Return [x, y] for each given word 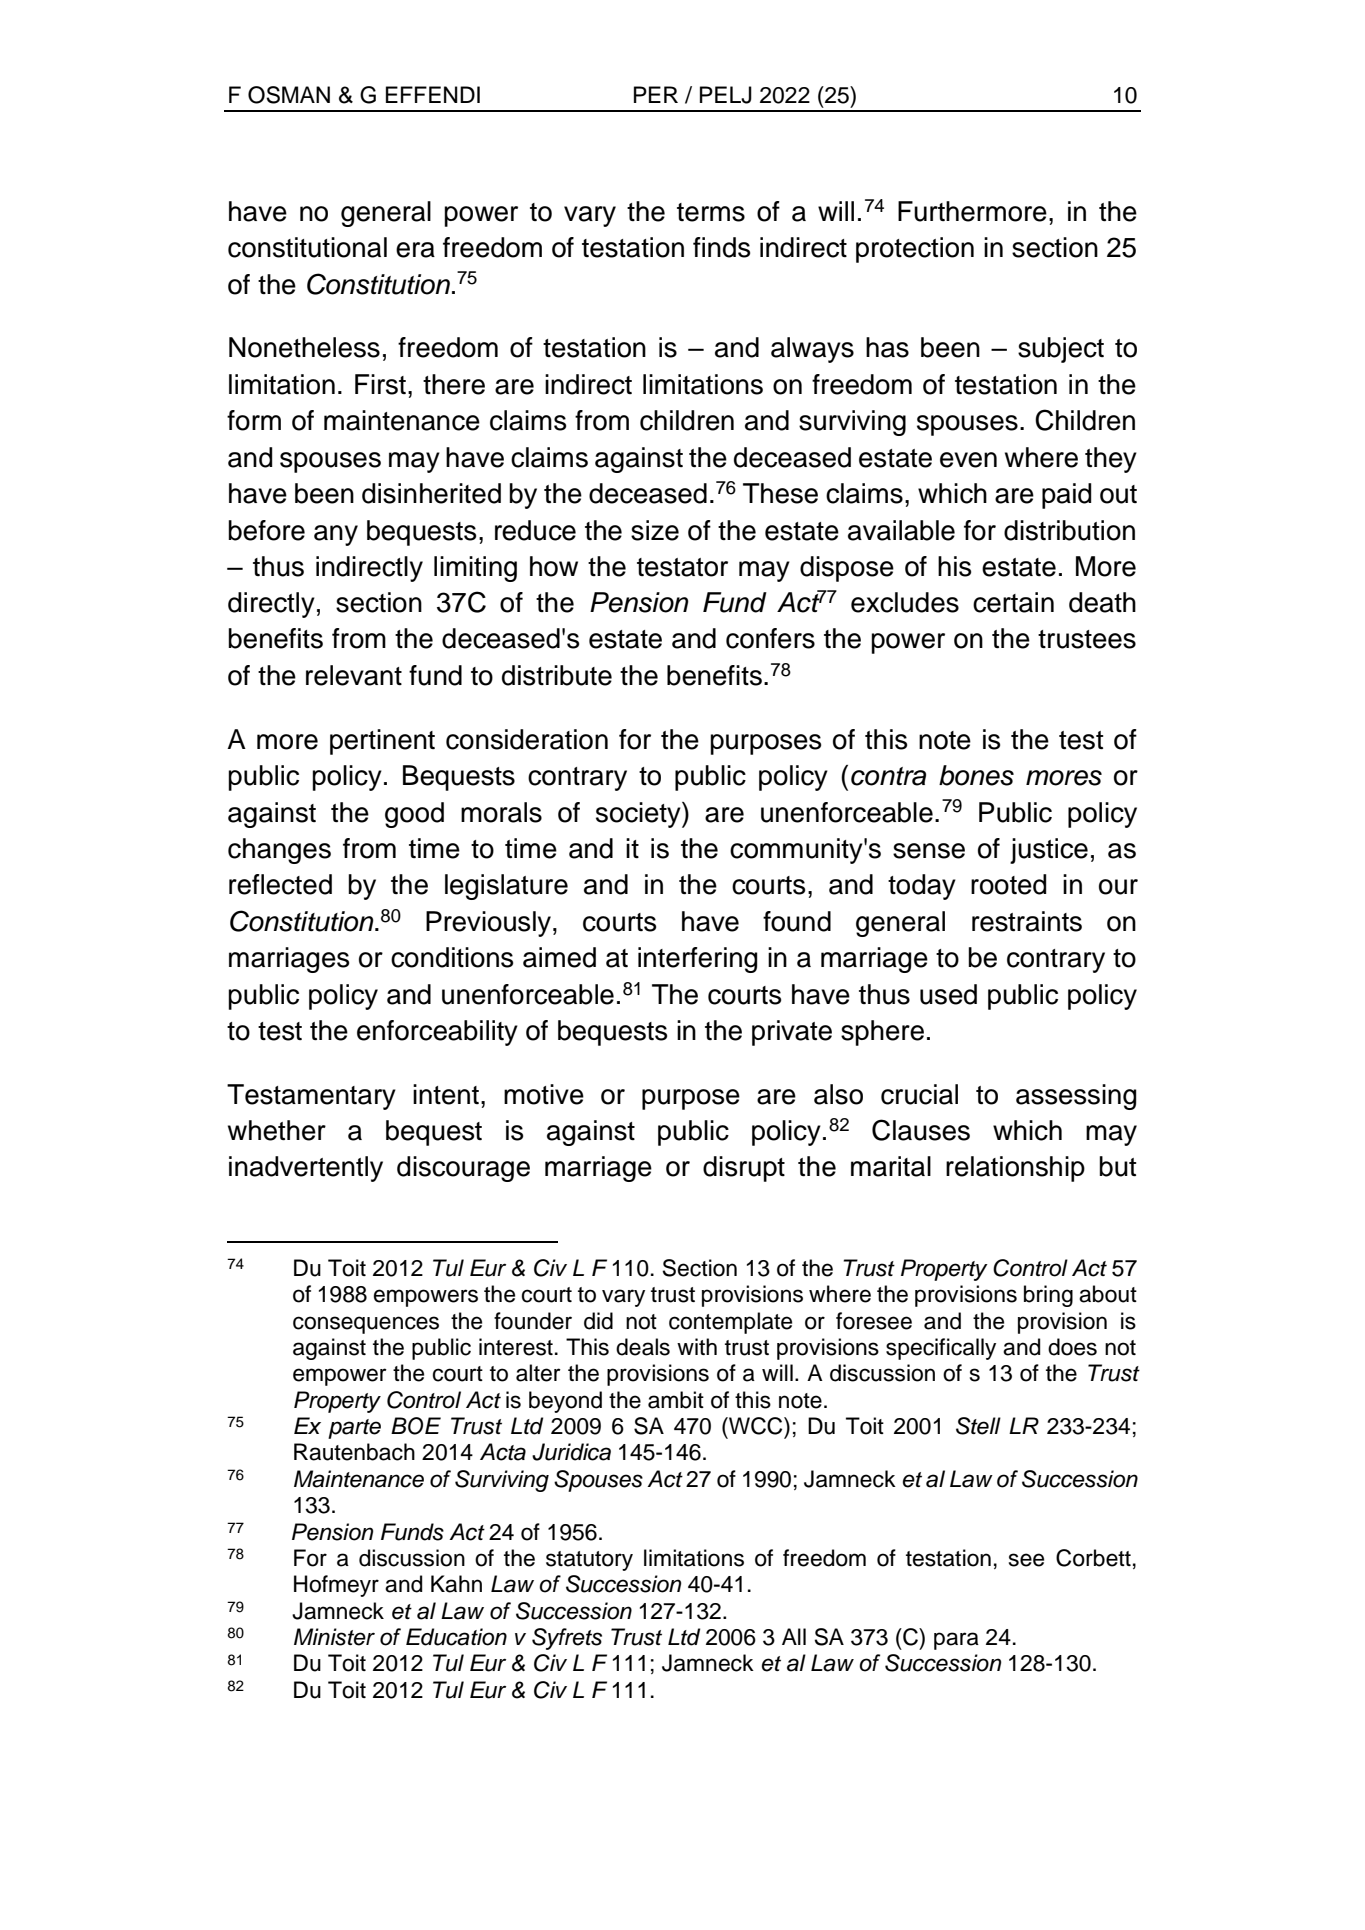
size [655, 530]
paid [1066, 496]
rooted [1008, 884]
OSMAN [289, 95]
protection [915, 250]
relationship [1015, 1169]
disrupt [744, 1169]
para [956, 1641]
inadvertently [306, 1169]
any [336, 535]
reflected [280, 884]
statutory [589, 1561]
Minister [334, 1637]
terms [711, 212]
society [639, 815]
